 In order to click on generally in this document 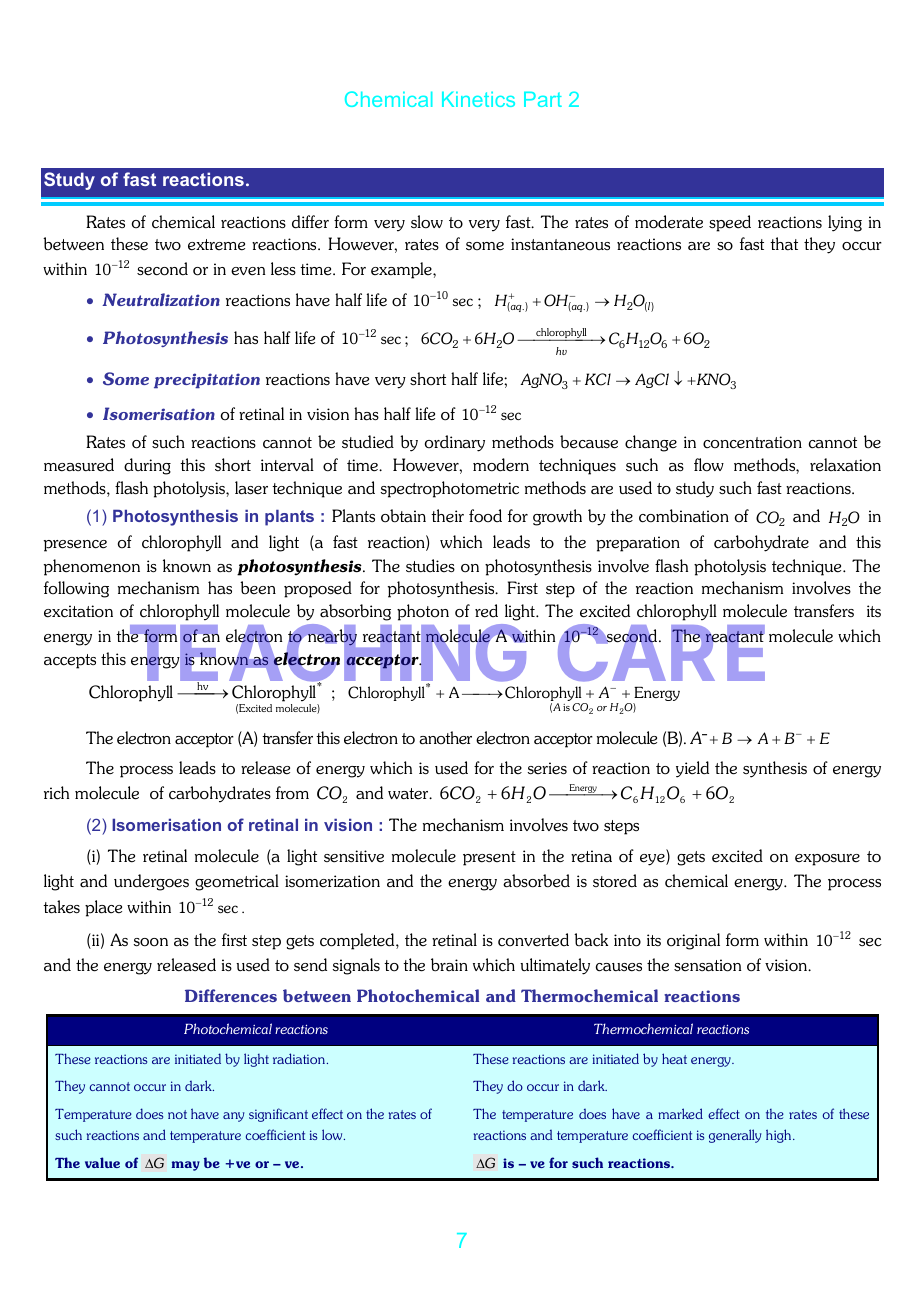, I will do `click(735, 1136)`.
